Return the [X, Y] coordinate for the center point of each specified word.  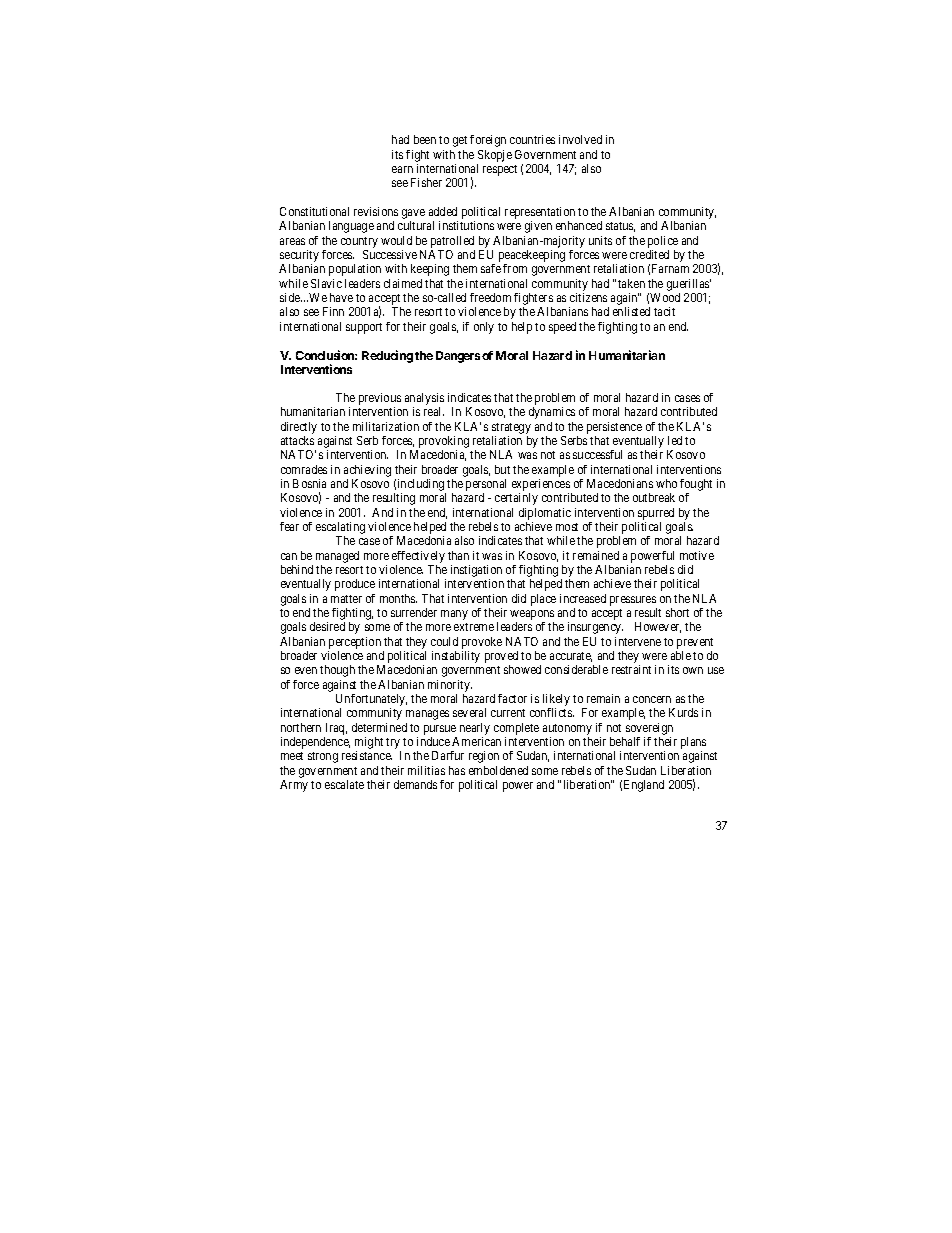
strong [323, 757]
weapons [532, 616]
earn [402, 169]
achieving [367, 471]
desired [327, 626]
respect [500, 170]
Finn [333, 311]
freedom [490, 297]
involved [580, 139]
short [677, 612]
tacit [664, 311]
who [666, 483]
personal [486, 486]
